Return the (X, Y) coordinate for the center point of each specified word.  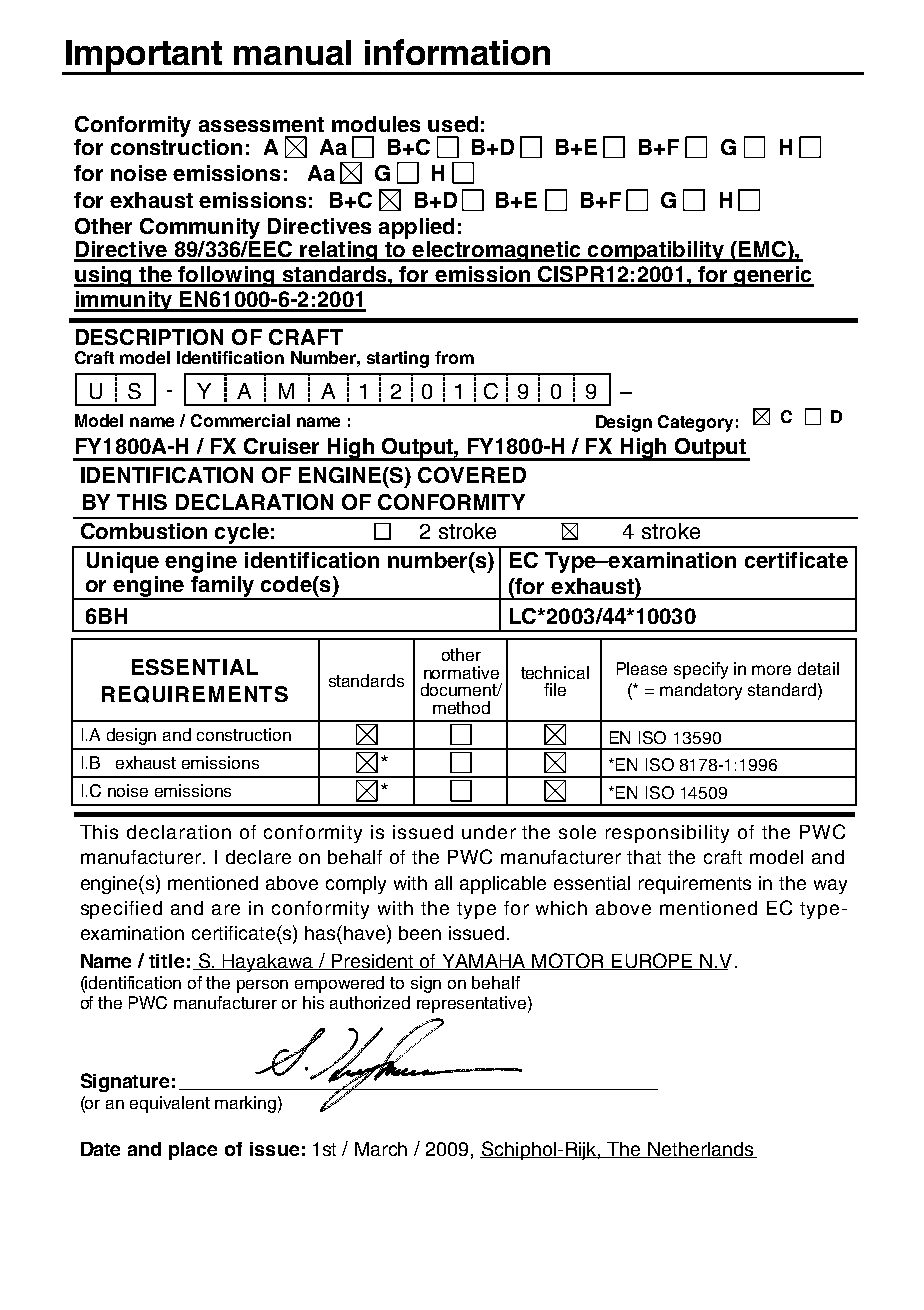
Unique (123, 562)
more (771, 670)
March (381, 1149)
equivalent (170, 1104)
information (457, 52)
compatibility (656, 251)
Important (144, 57)
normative (461, 672)
